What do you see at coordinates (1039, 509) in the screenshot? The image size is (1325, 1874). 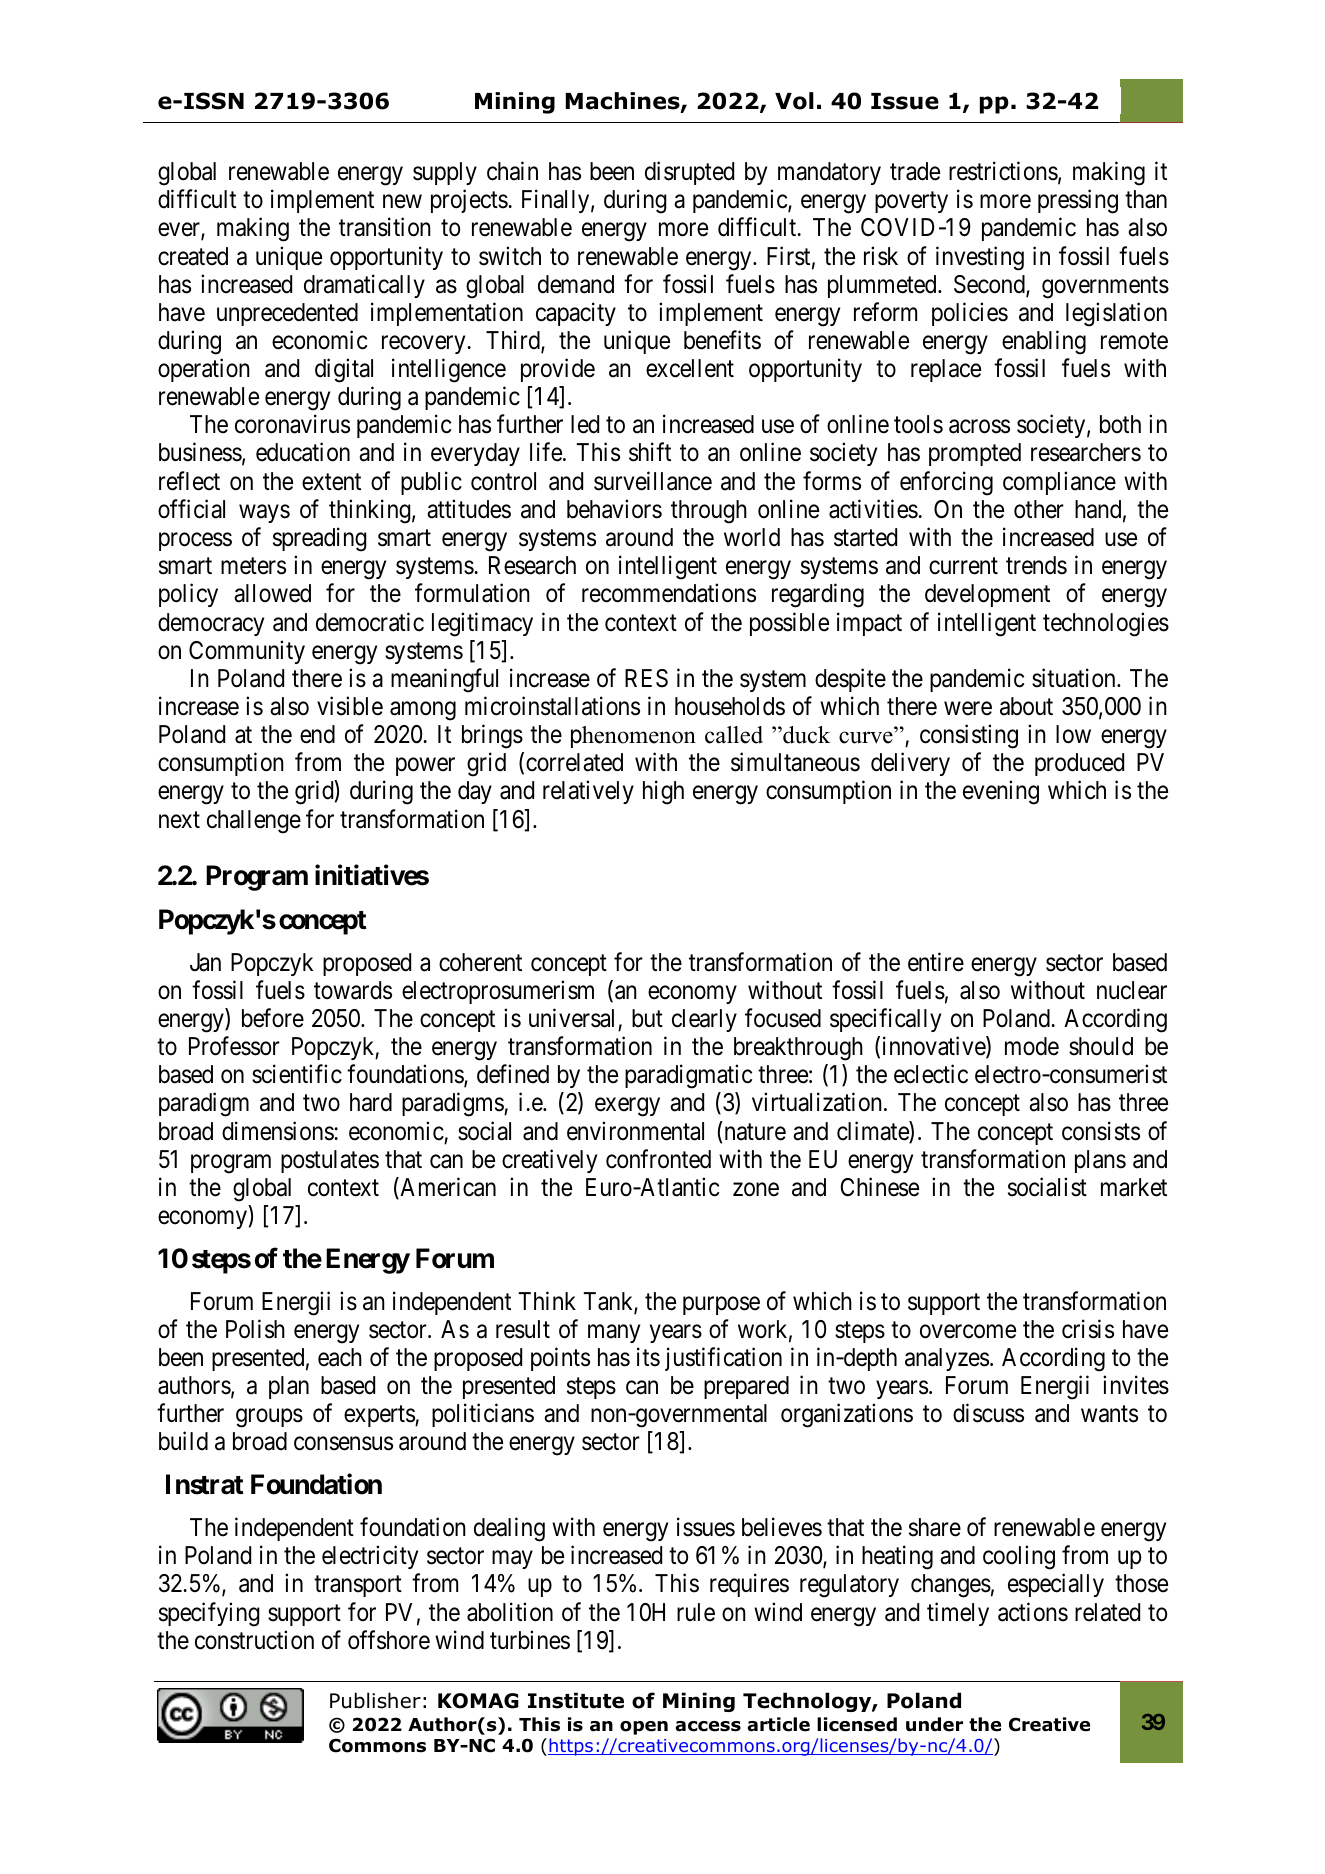 I see `other` at bounding box center [1039, 509].
